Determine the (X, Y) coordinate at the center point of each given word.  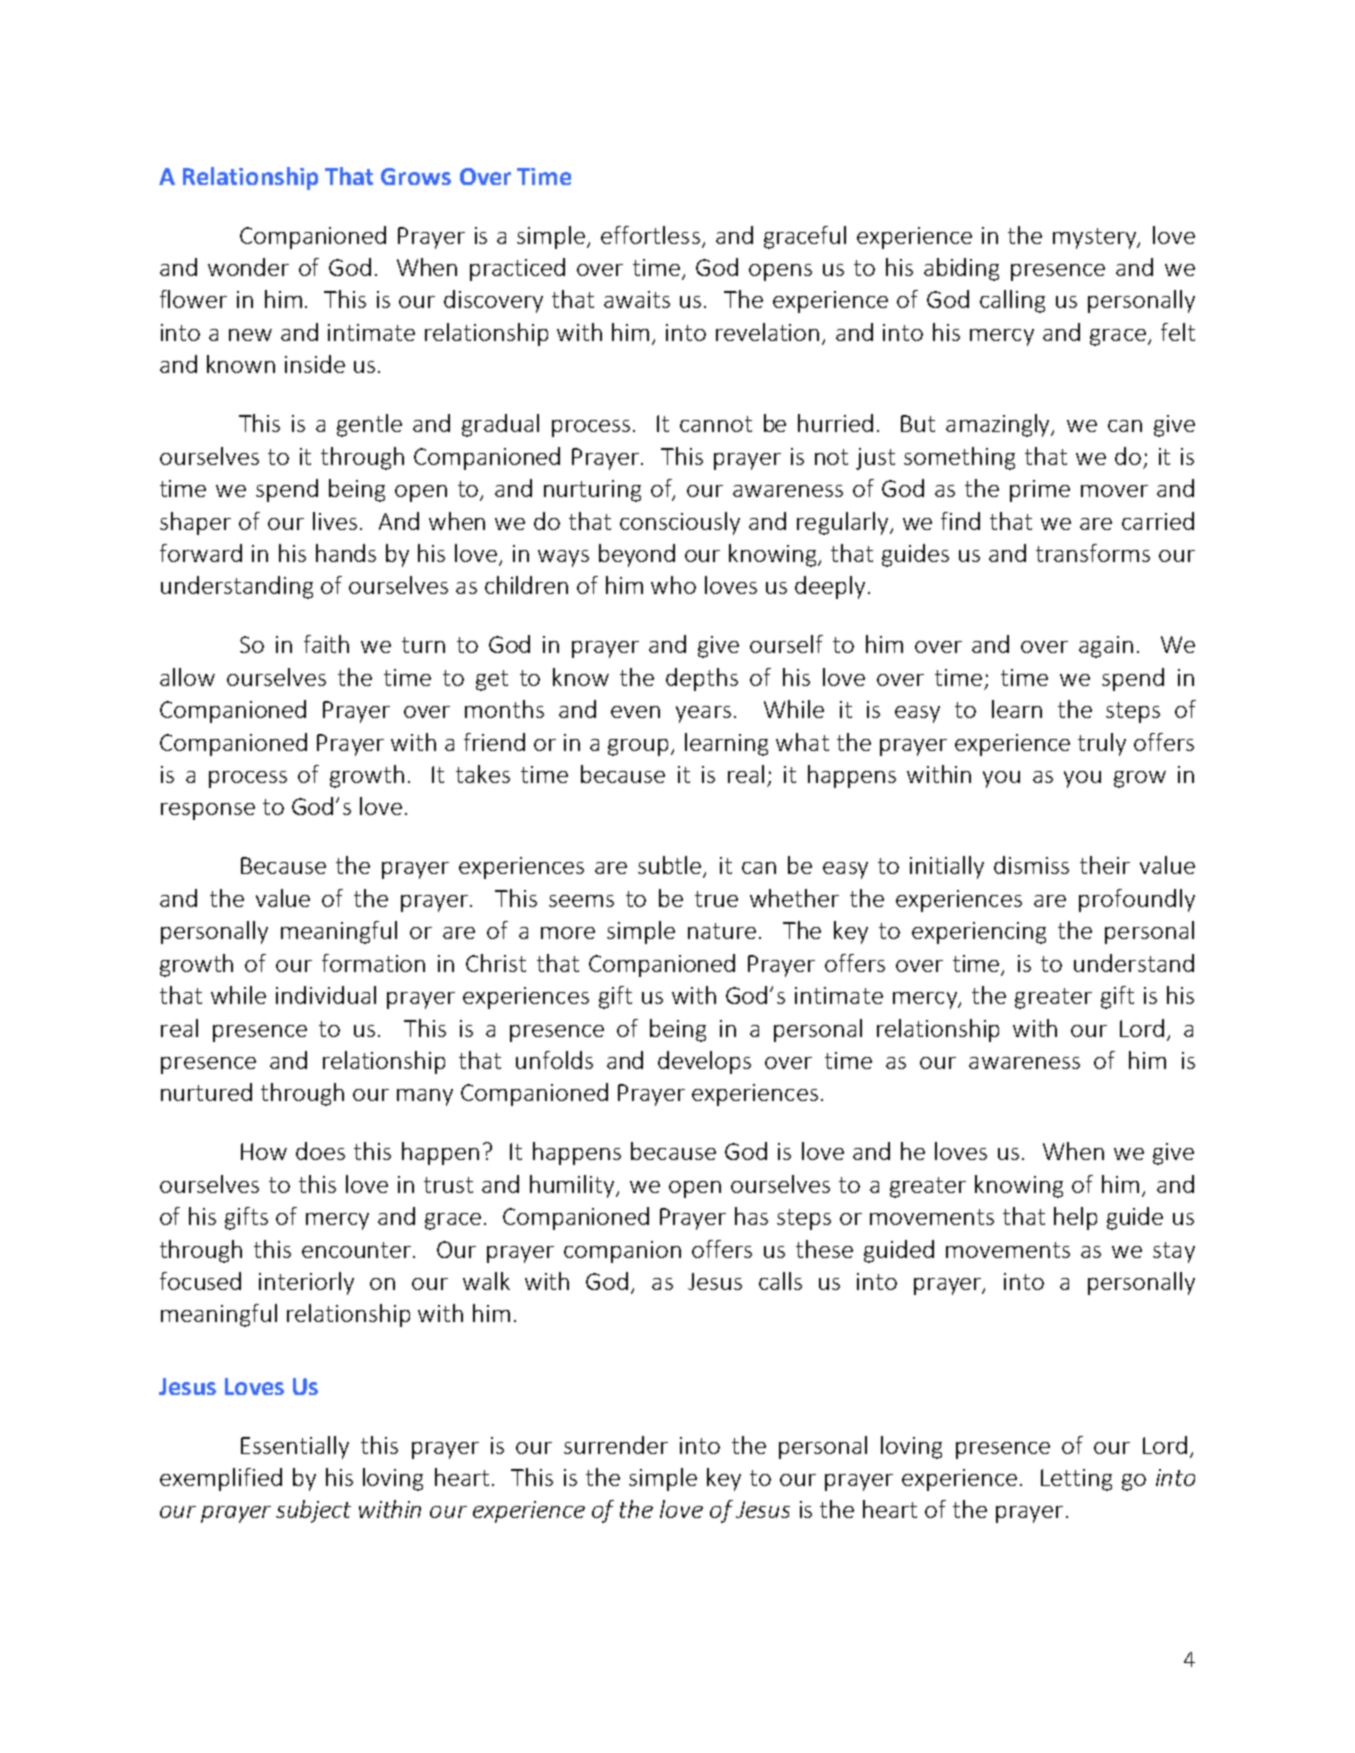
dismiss (1031, 865)
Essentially (295, 1447)
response (208, 811)
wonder (248, 267)
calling (1012, 301)
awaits (637, 299)
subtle (671, 866)
